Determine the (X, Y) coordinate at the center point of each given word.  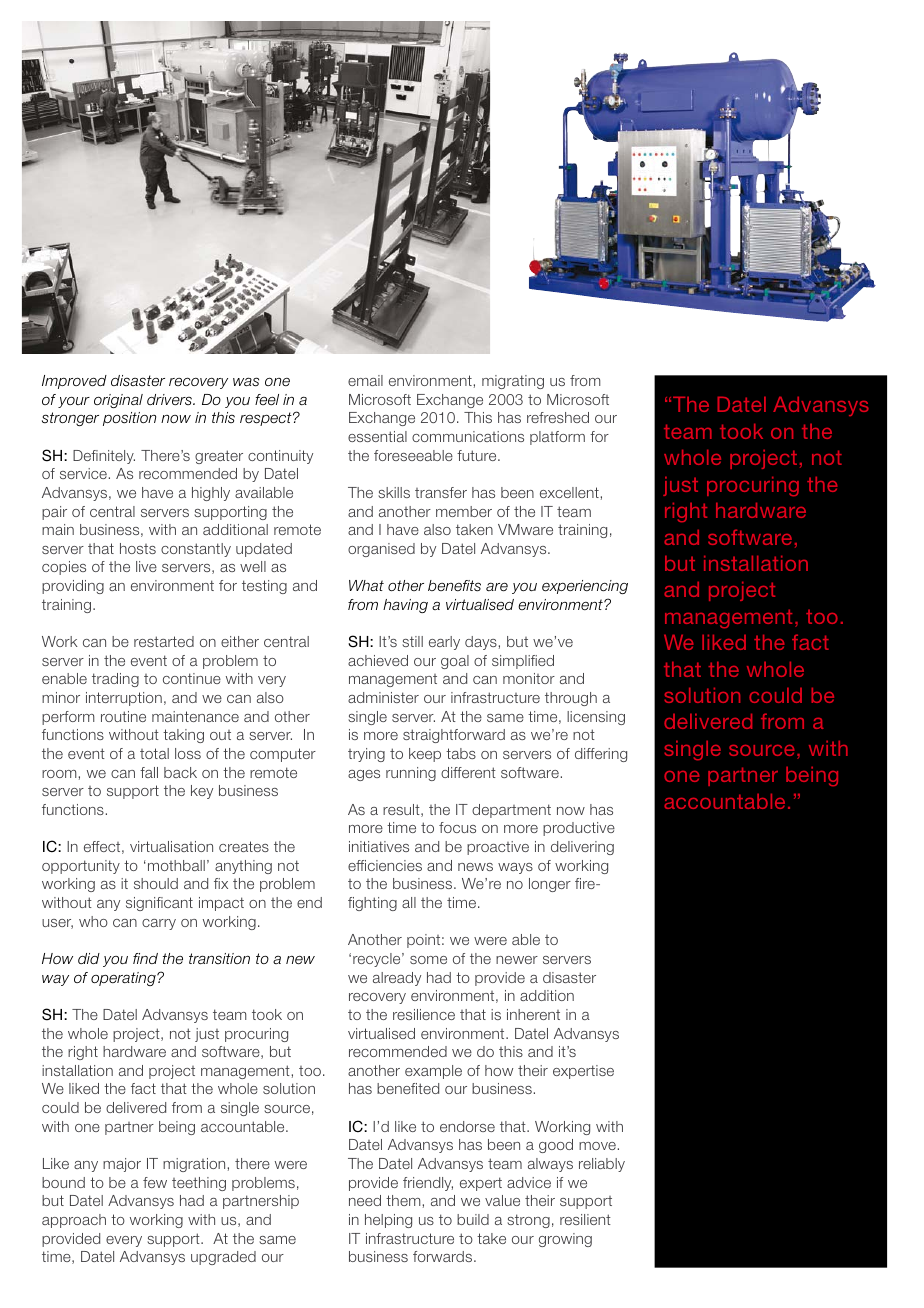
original (118, 401)
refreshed (558, 417)
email (365, 380)
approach (74, 1221)
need (365, 1200)
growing (565, 1240)
